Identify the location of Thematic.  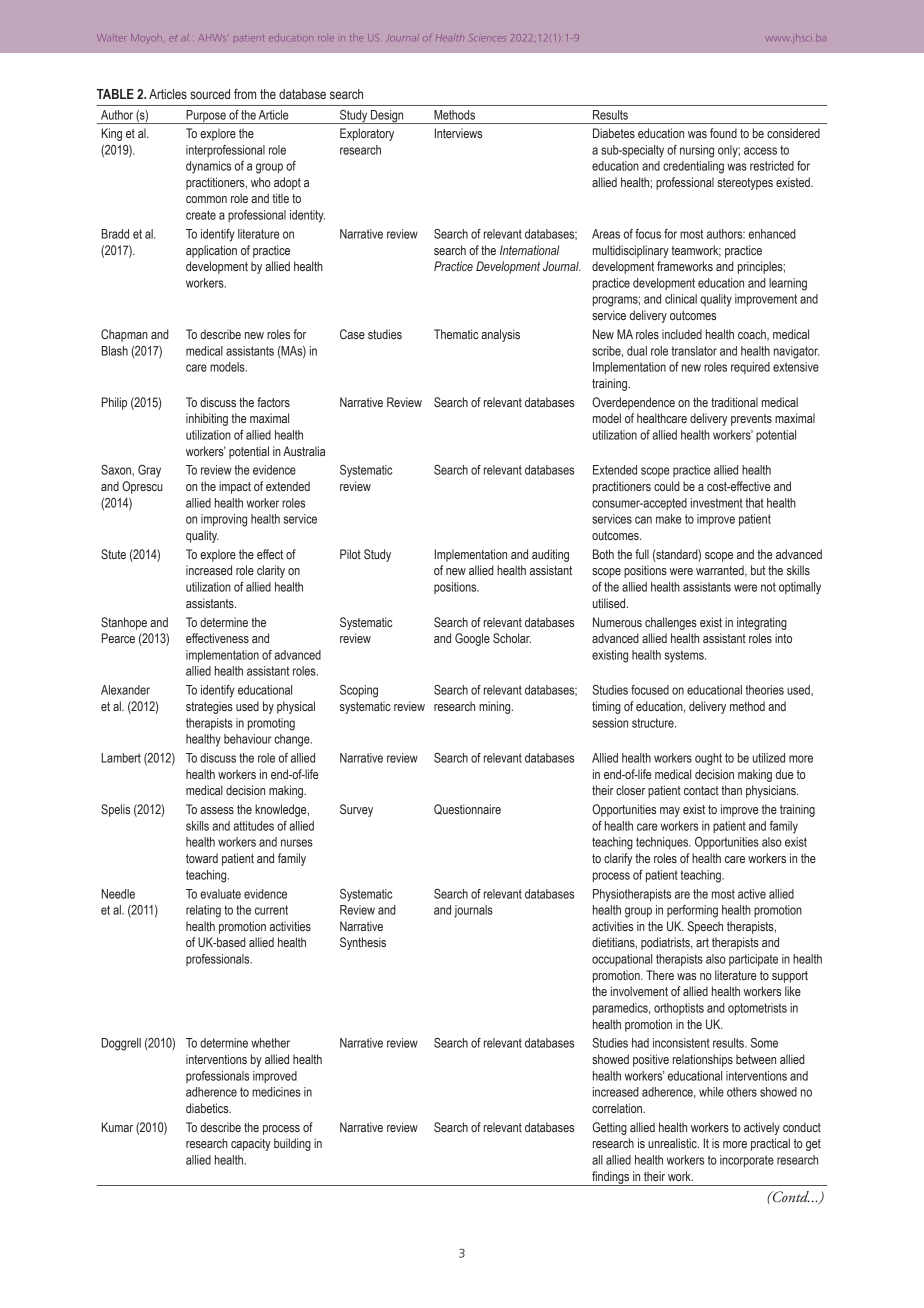
(456, 334).
